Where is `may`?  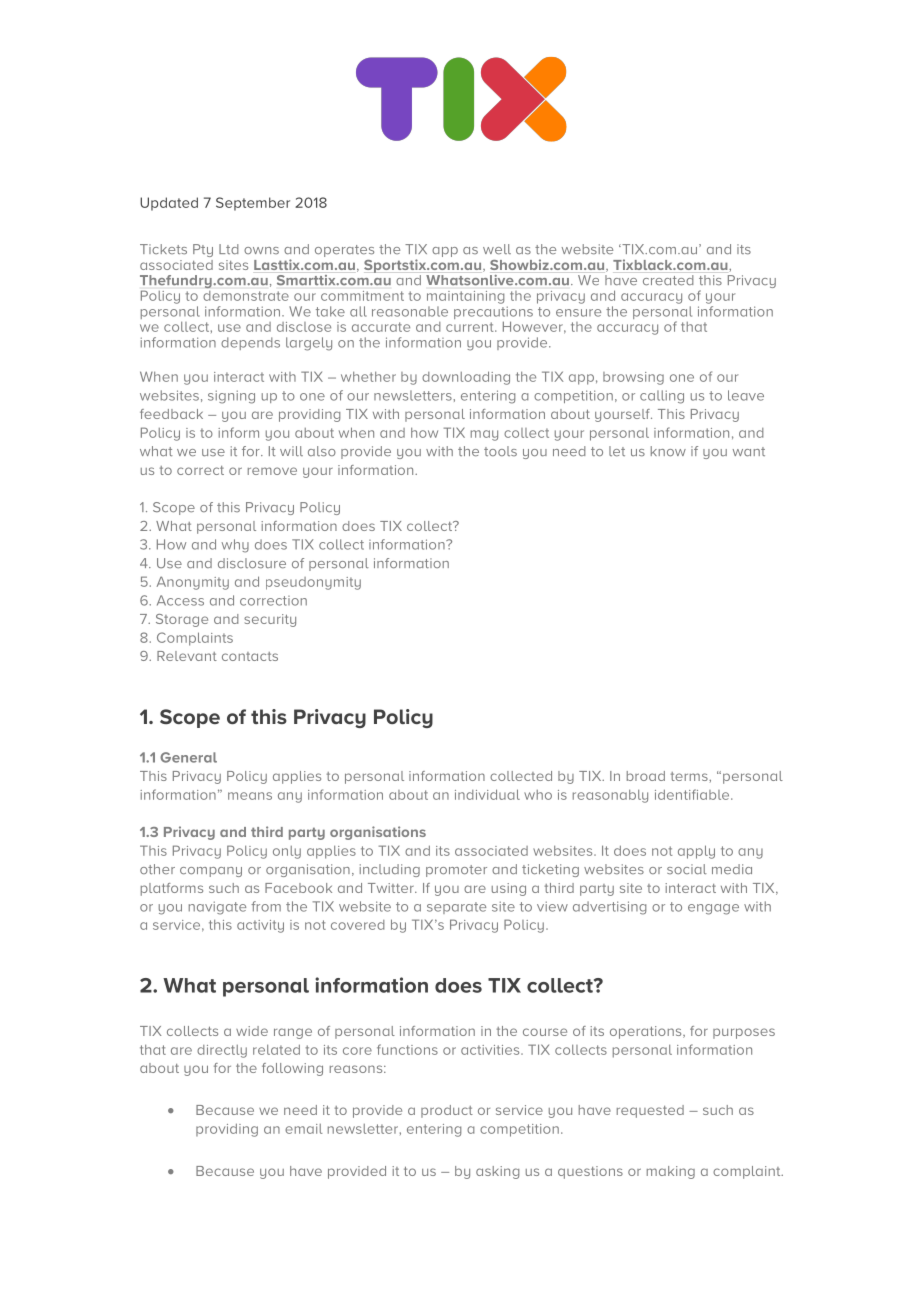 may is located at coordinates (484, 435).
